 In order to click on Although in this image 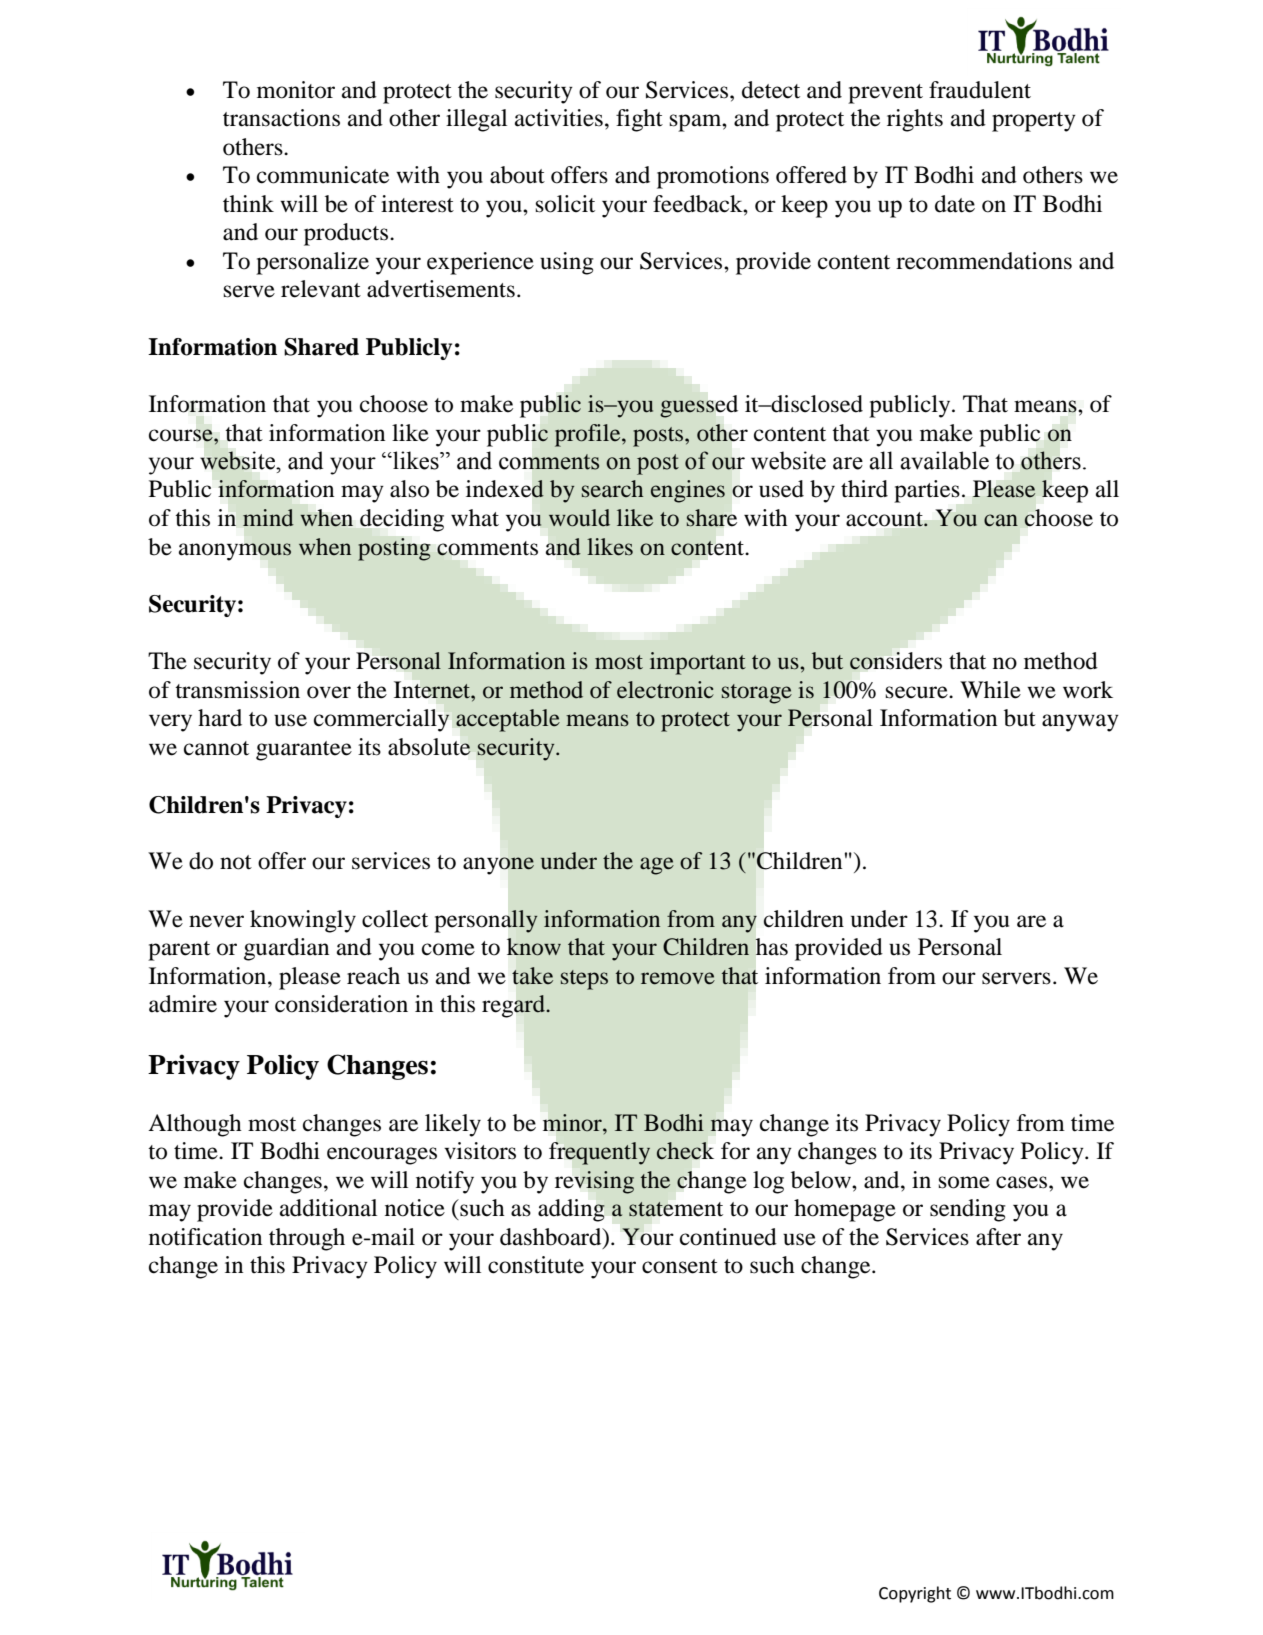, I will do `click(195, 1125)`.
